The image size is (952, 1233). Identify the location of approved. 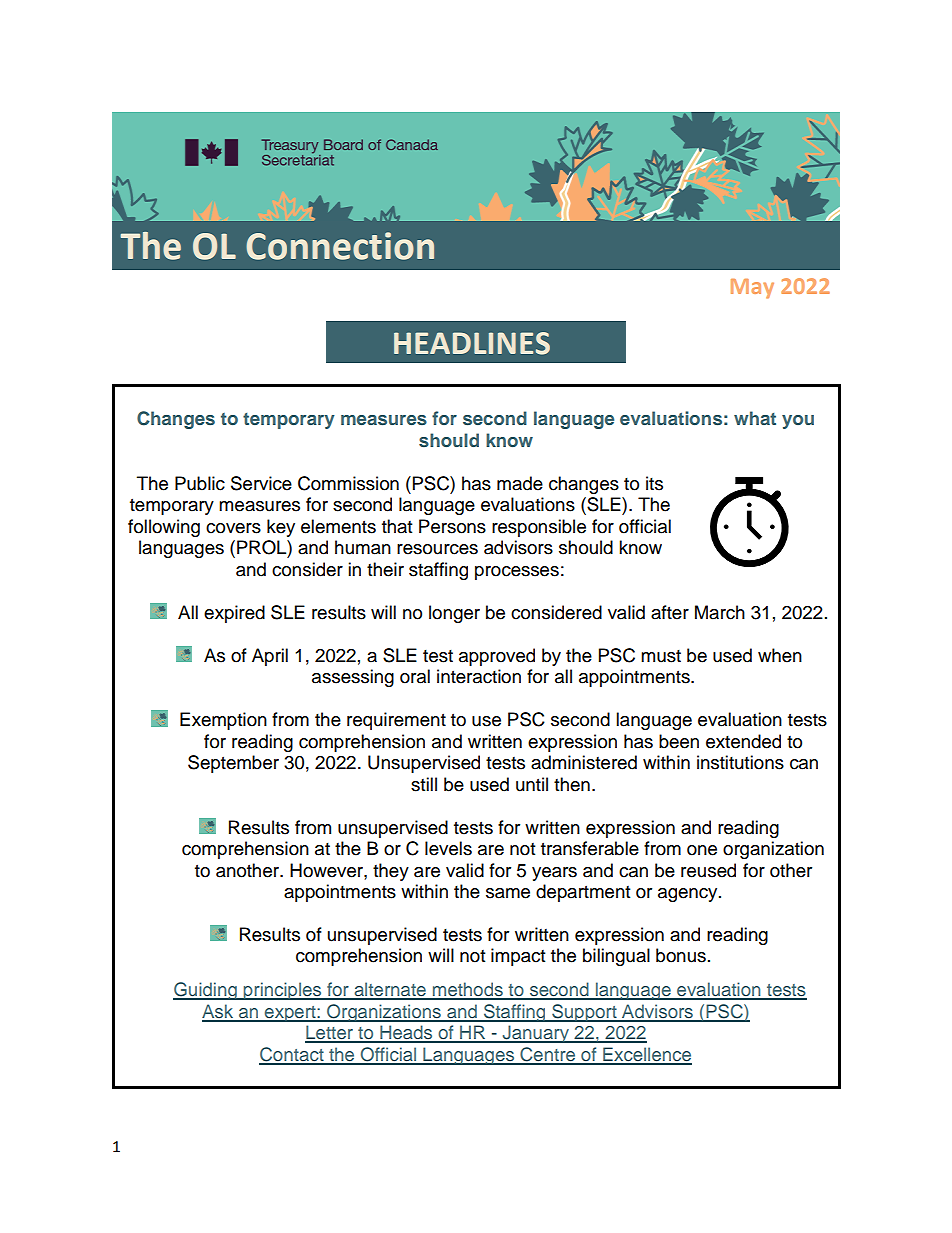
(497, 657).
